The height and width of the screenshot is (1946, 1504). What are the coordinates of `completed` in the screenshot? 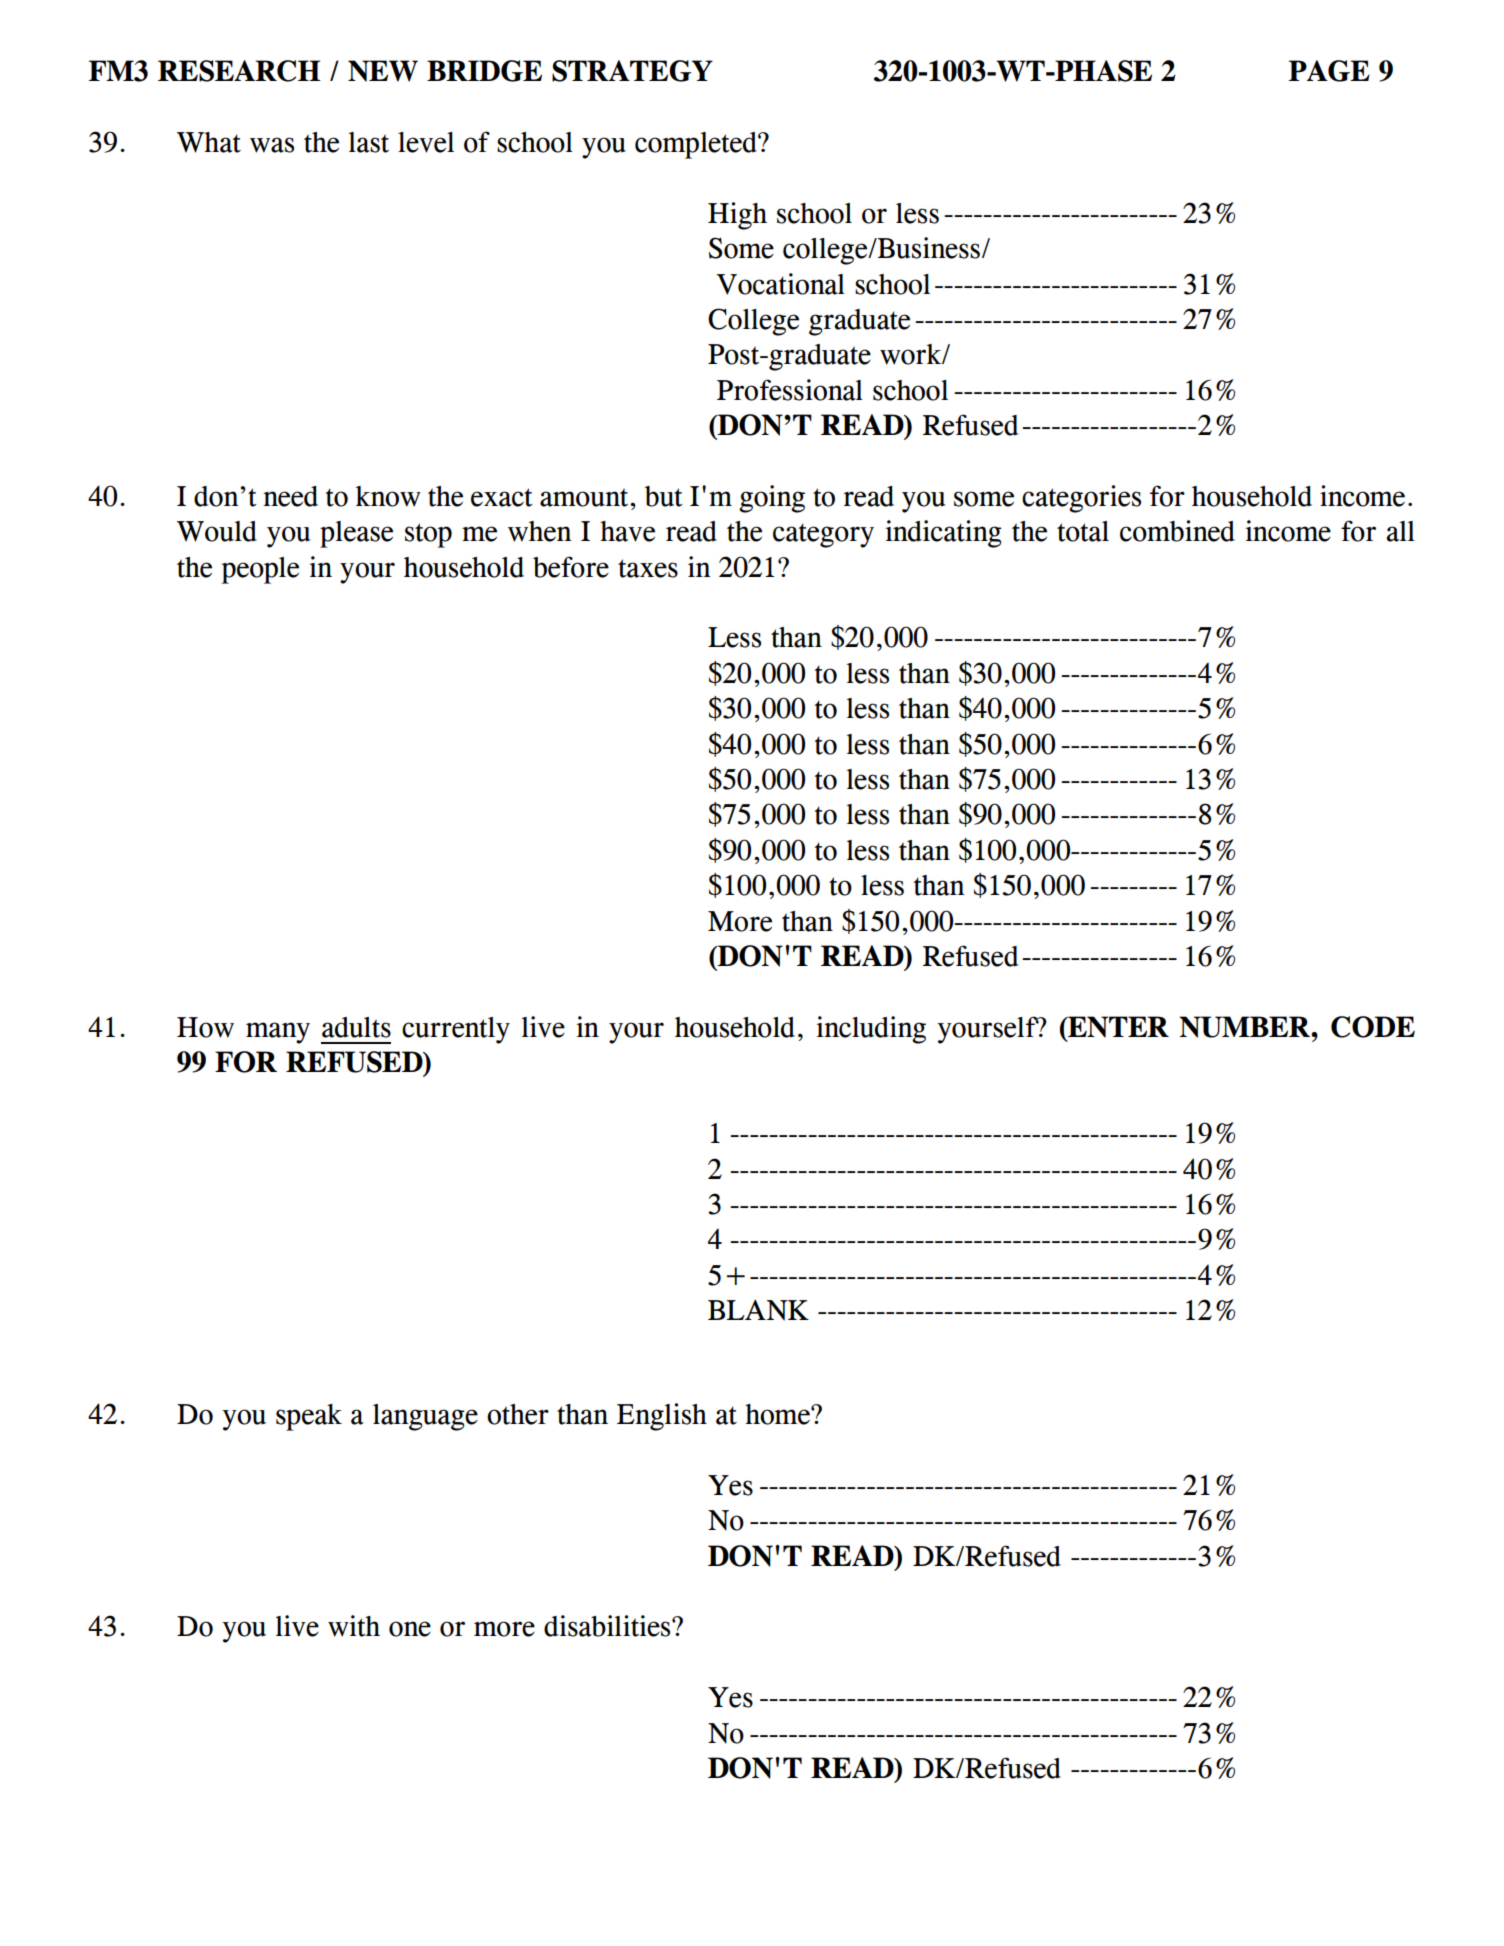 It's located at (697, 145).
